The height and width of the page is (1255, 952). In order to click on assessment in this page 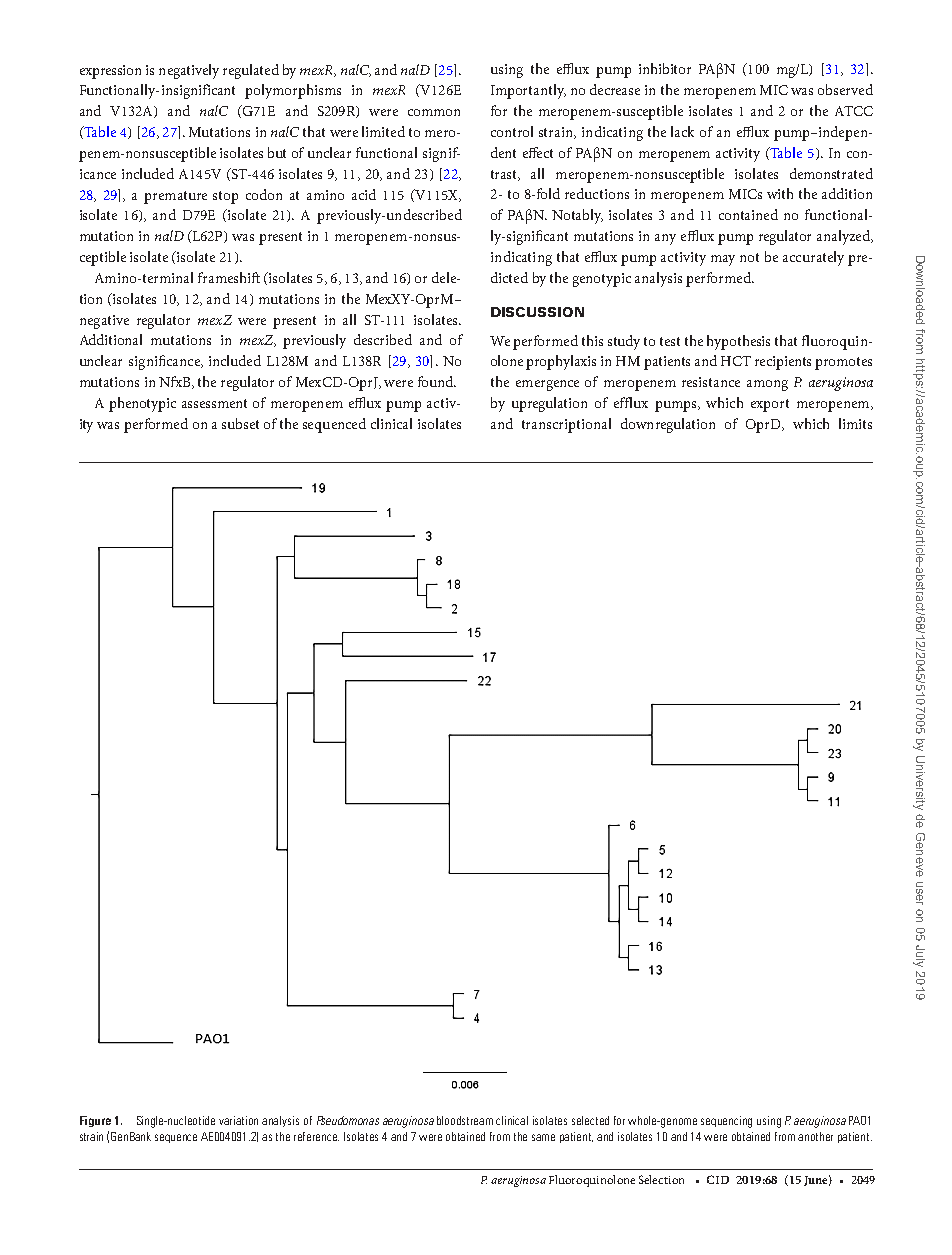, I will do `click(214, 403)`.
